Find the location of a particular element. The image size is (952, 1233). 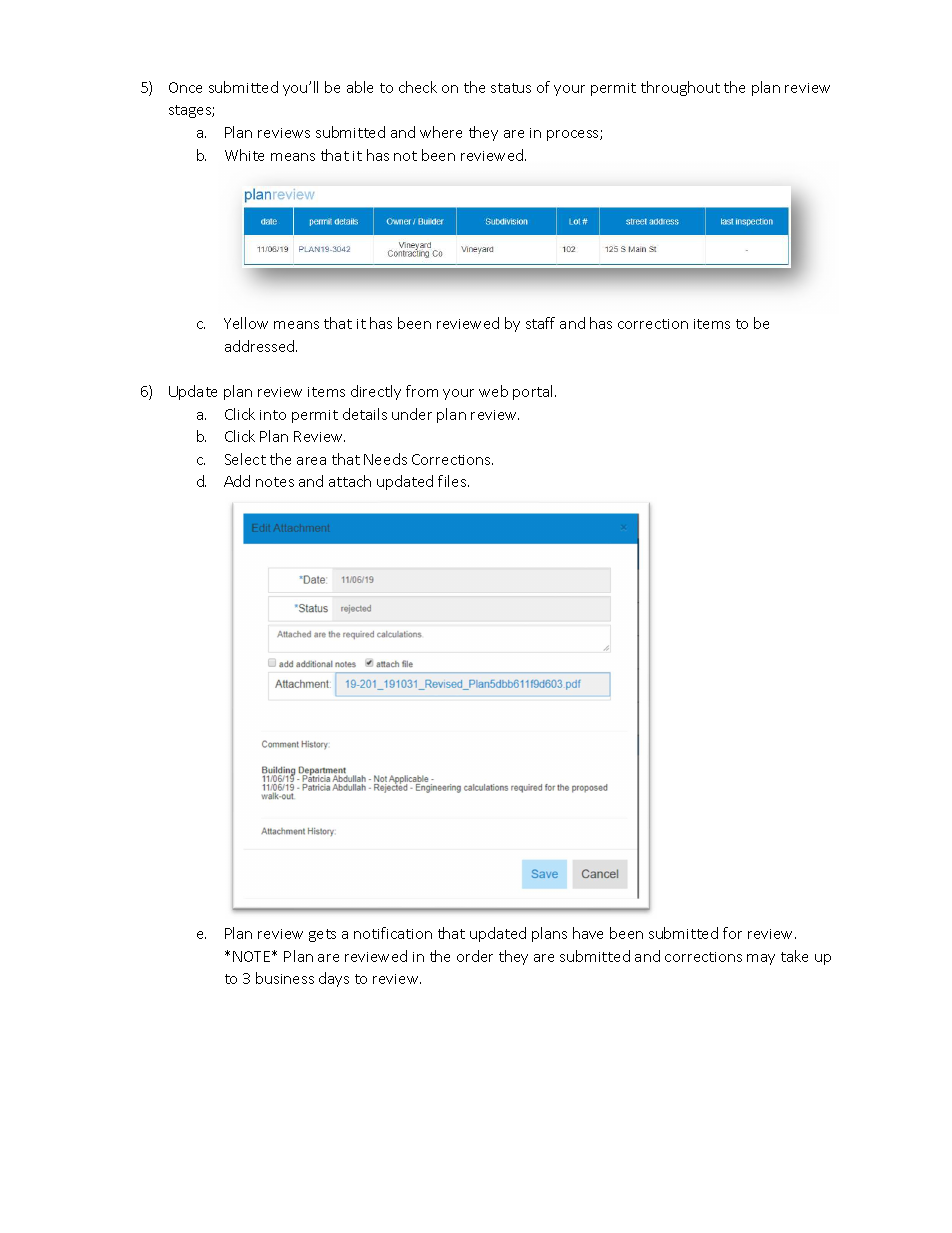

status is located at coordinates (511, 88).
